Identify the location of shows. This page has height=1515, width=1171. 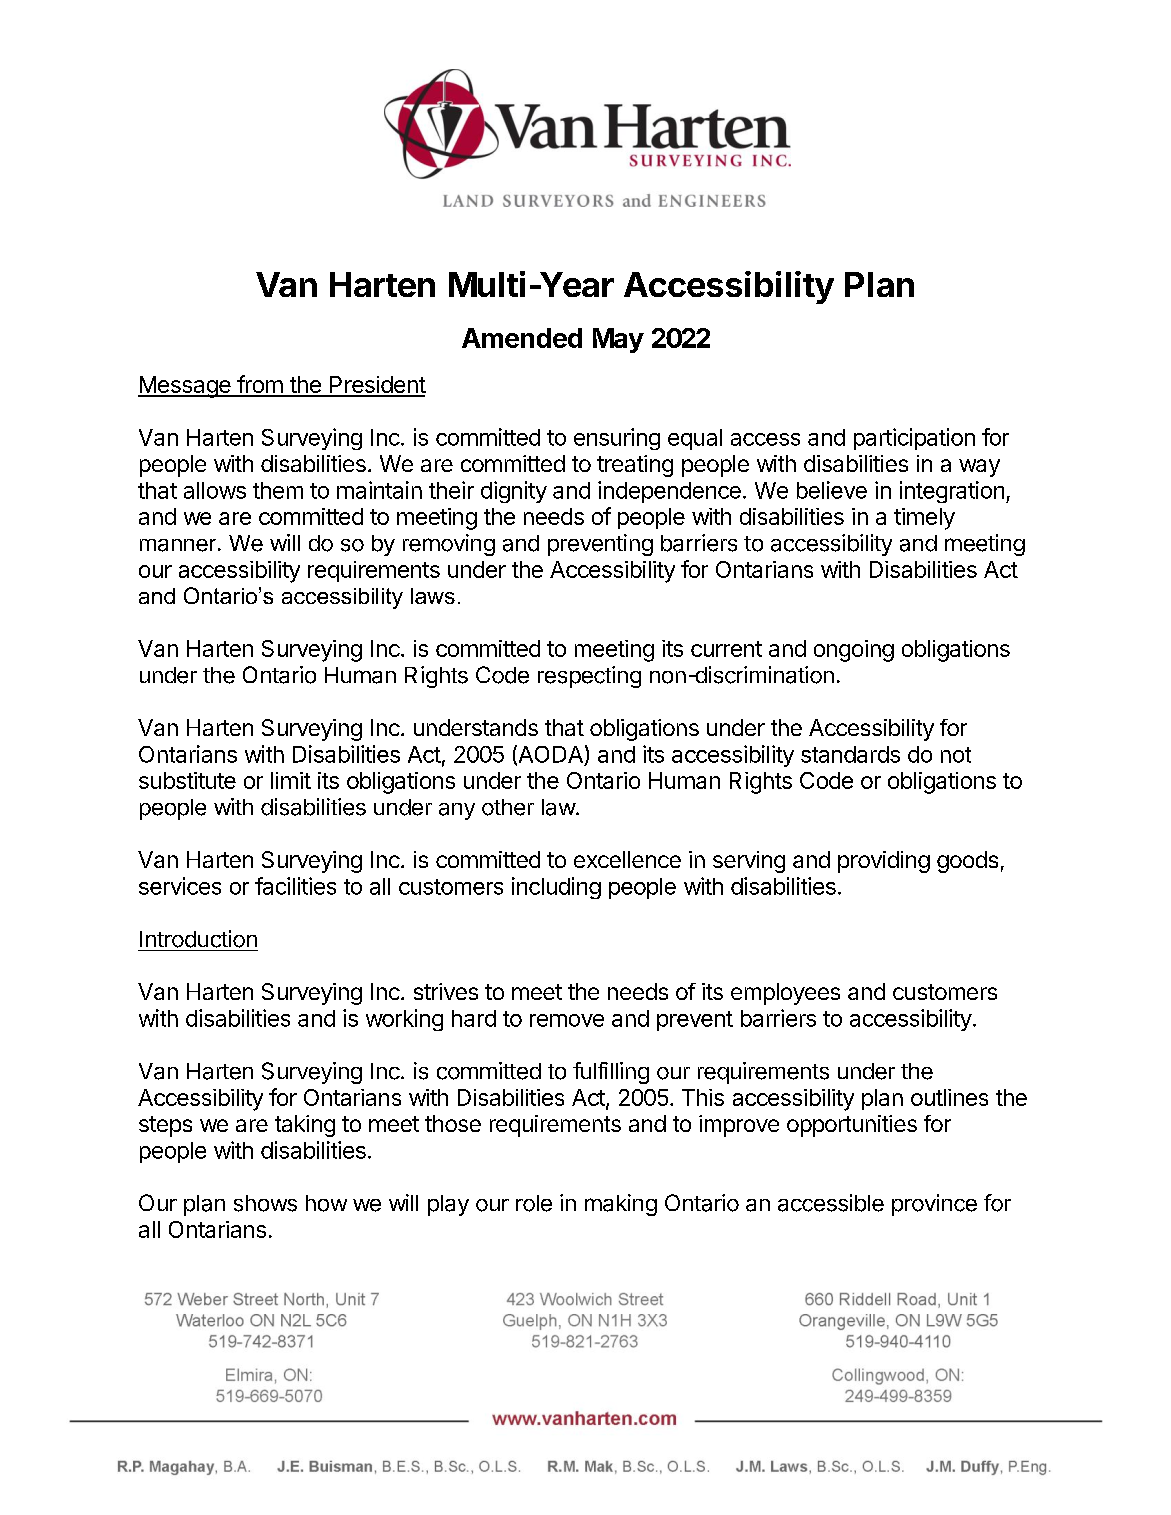
(265, 1203).
